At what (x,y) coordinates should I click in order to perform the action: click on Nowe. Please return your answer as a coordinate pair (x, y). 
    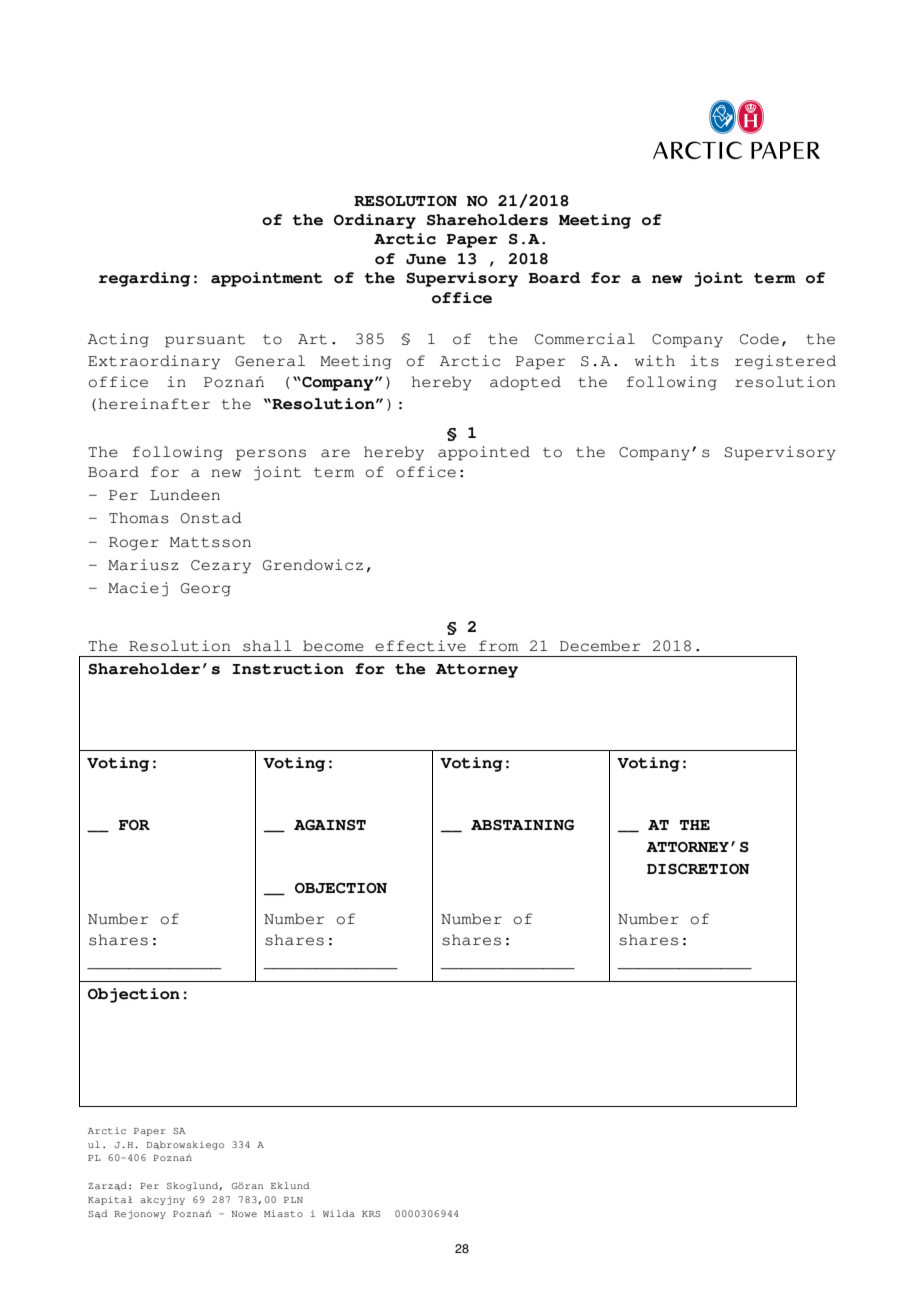
    Looking at the image, I should click on (244, 1214).
